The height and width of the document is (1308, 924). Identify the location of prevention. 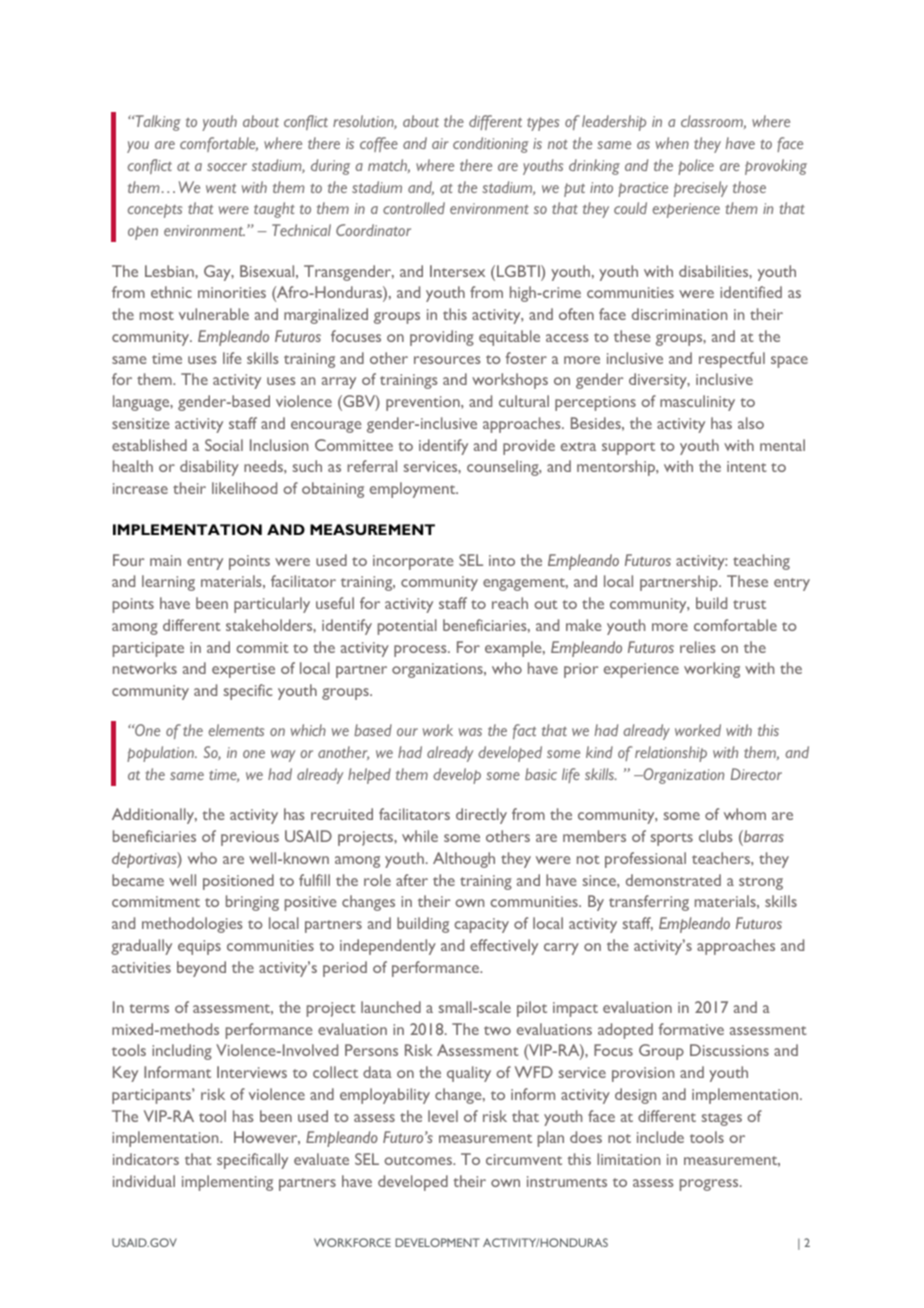
(424, 403).
